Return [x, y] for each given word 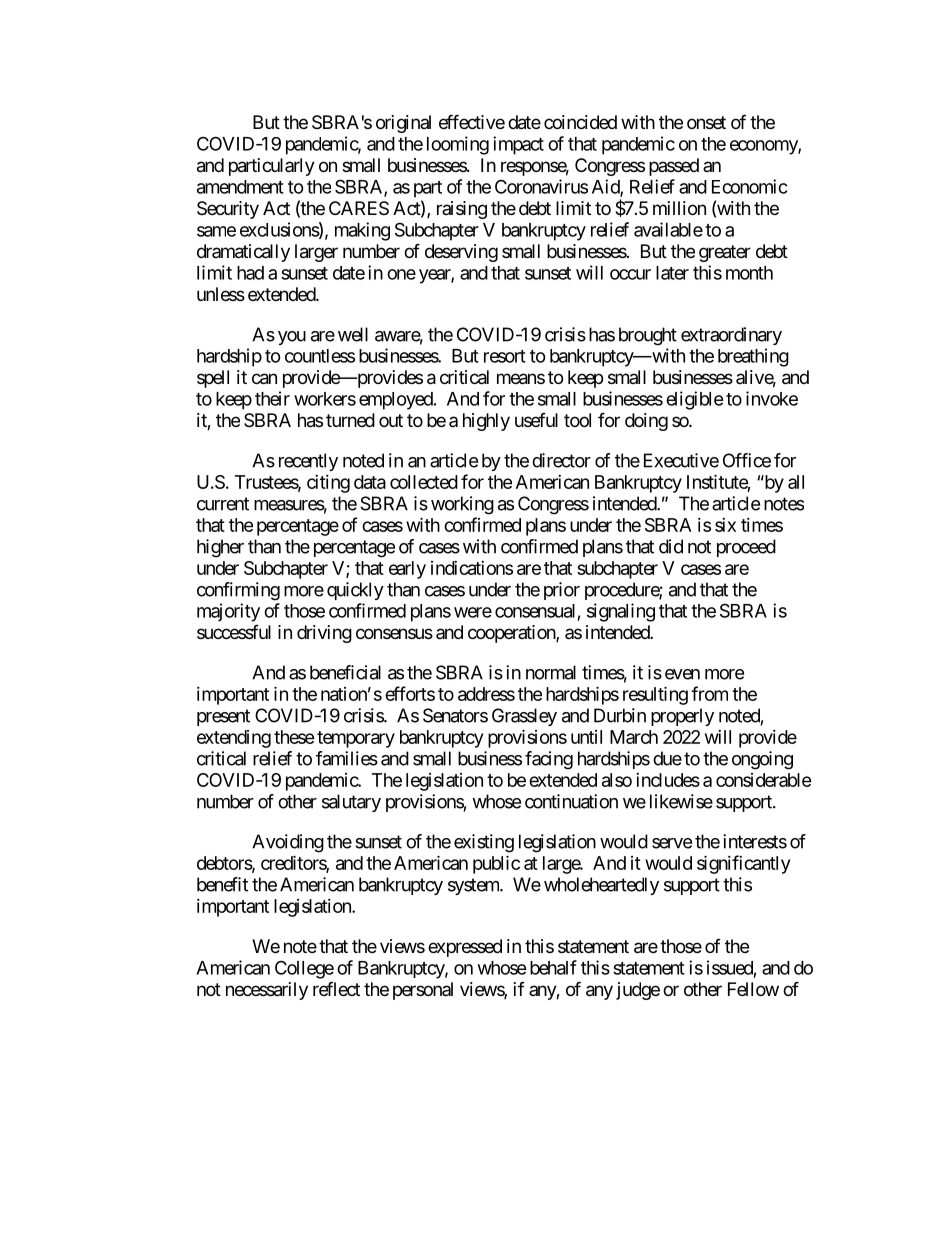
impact [518, 145]
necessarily [267, 991]
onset [706, 122]
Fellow [753, 989]
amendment [240, 187]
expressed [465, 948]
